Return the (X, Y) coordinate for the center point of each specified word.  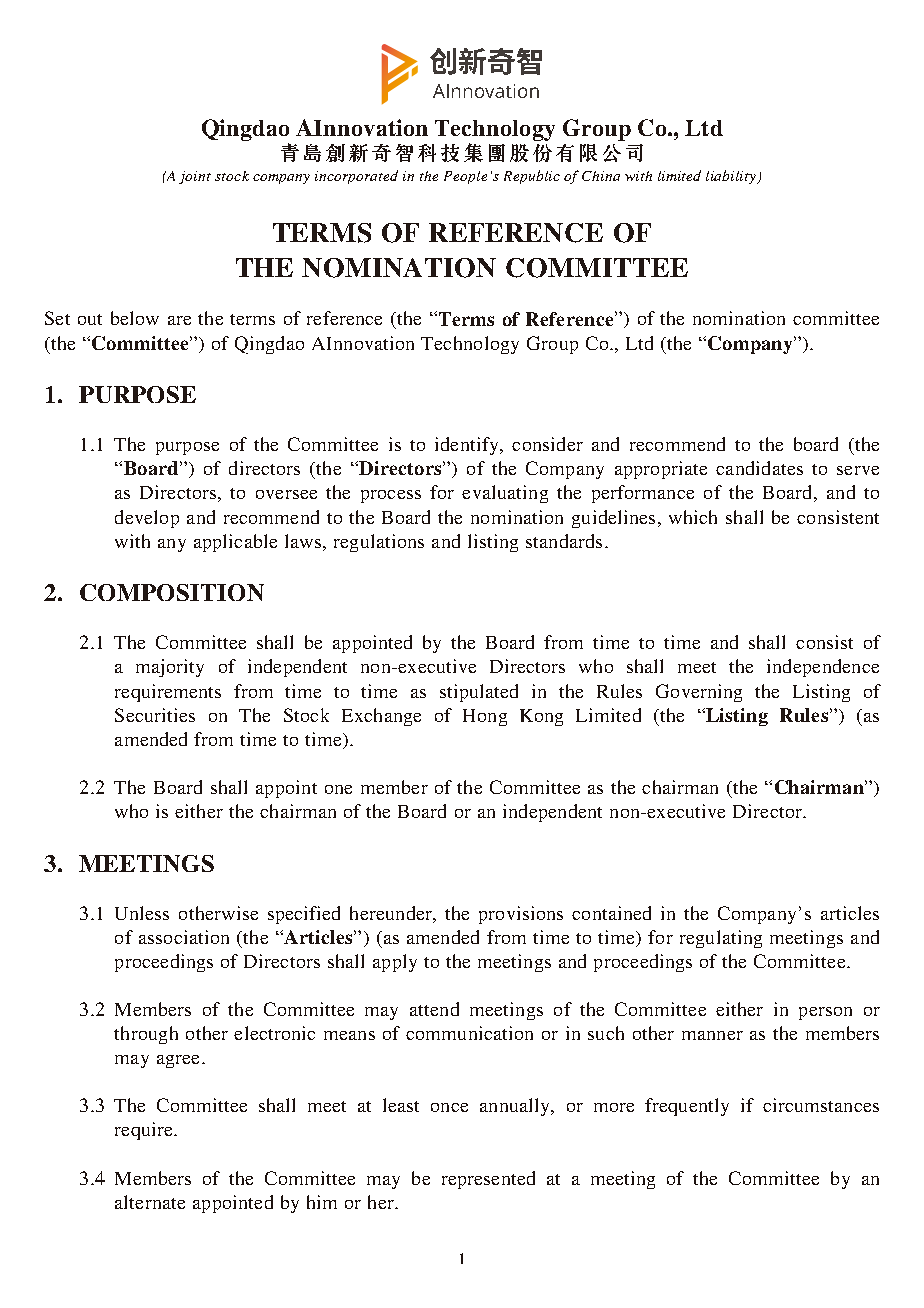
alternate (150, 1202)
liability (732, 177)
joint (195, 177)
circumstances (821, 1105)
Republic (532, 177)
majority (170, 668)
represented (488, 1180)
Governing (699, 693)
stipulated (479, 693)
